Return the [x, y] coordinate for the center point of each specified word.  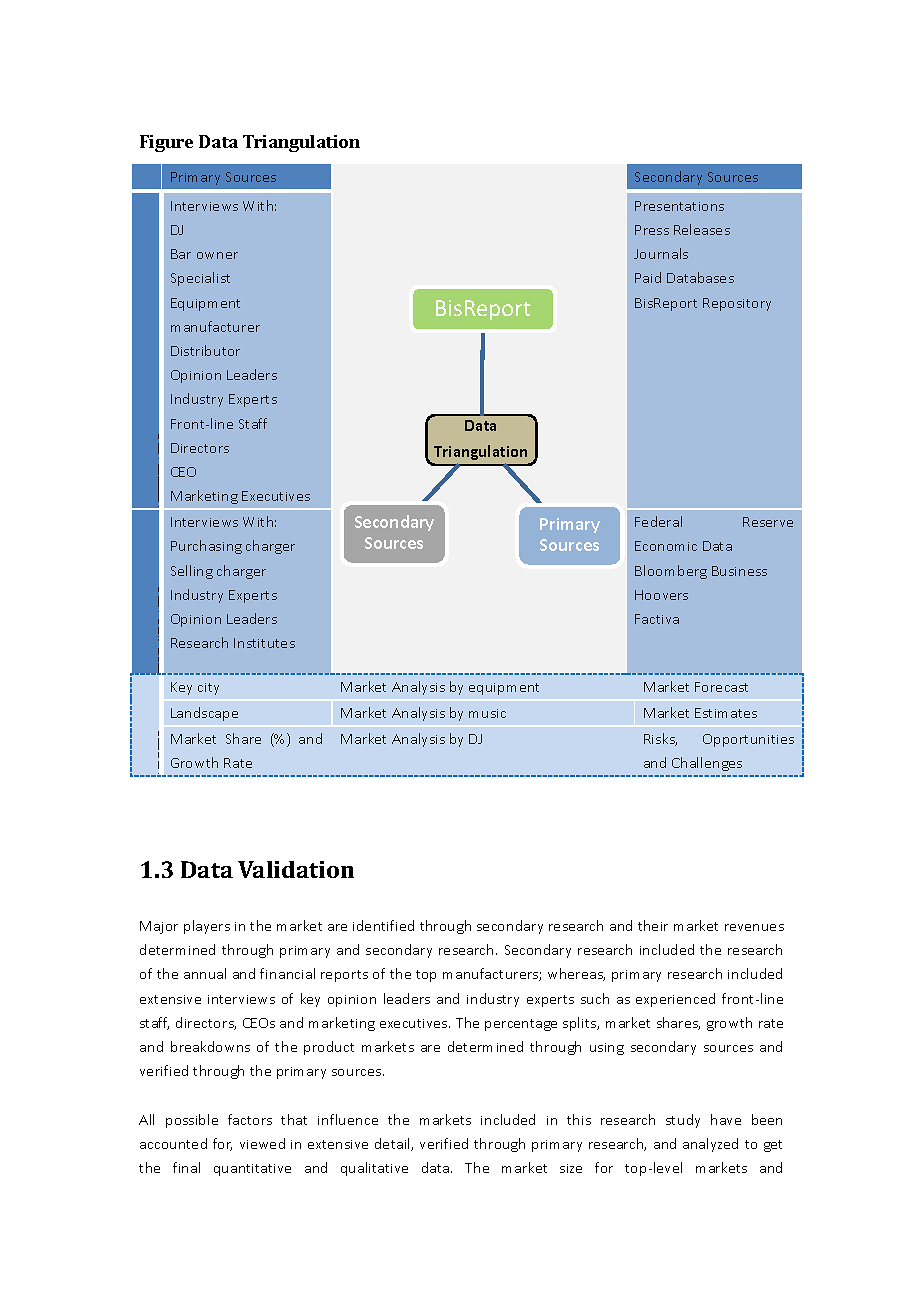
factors [250, 1119]
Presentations [679, 206]
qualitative [374, 1169]
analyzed [710, 1145]
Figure [166, 143]
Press [652, 230]
